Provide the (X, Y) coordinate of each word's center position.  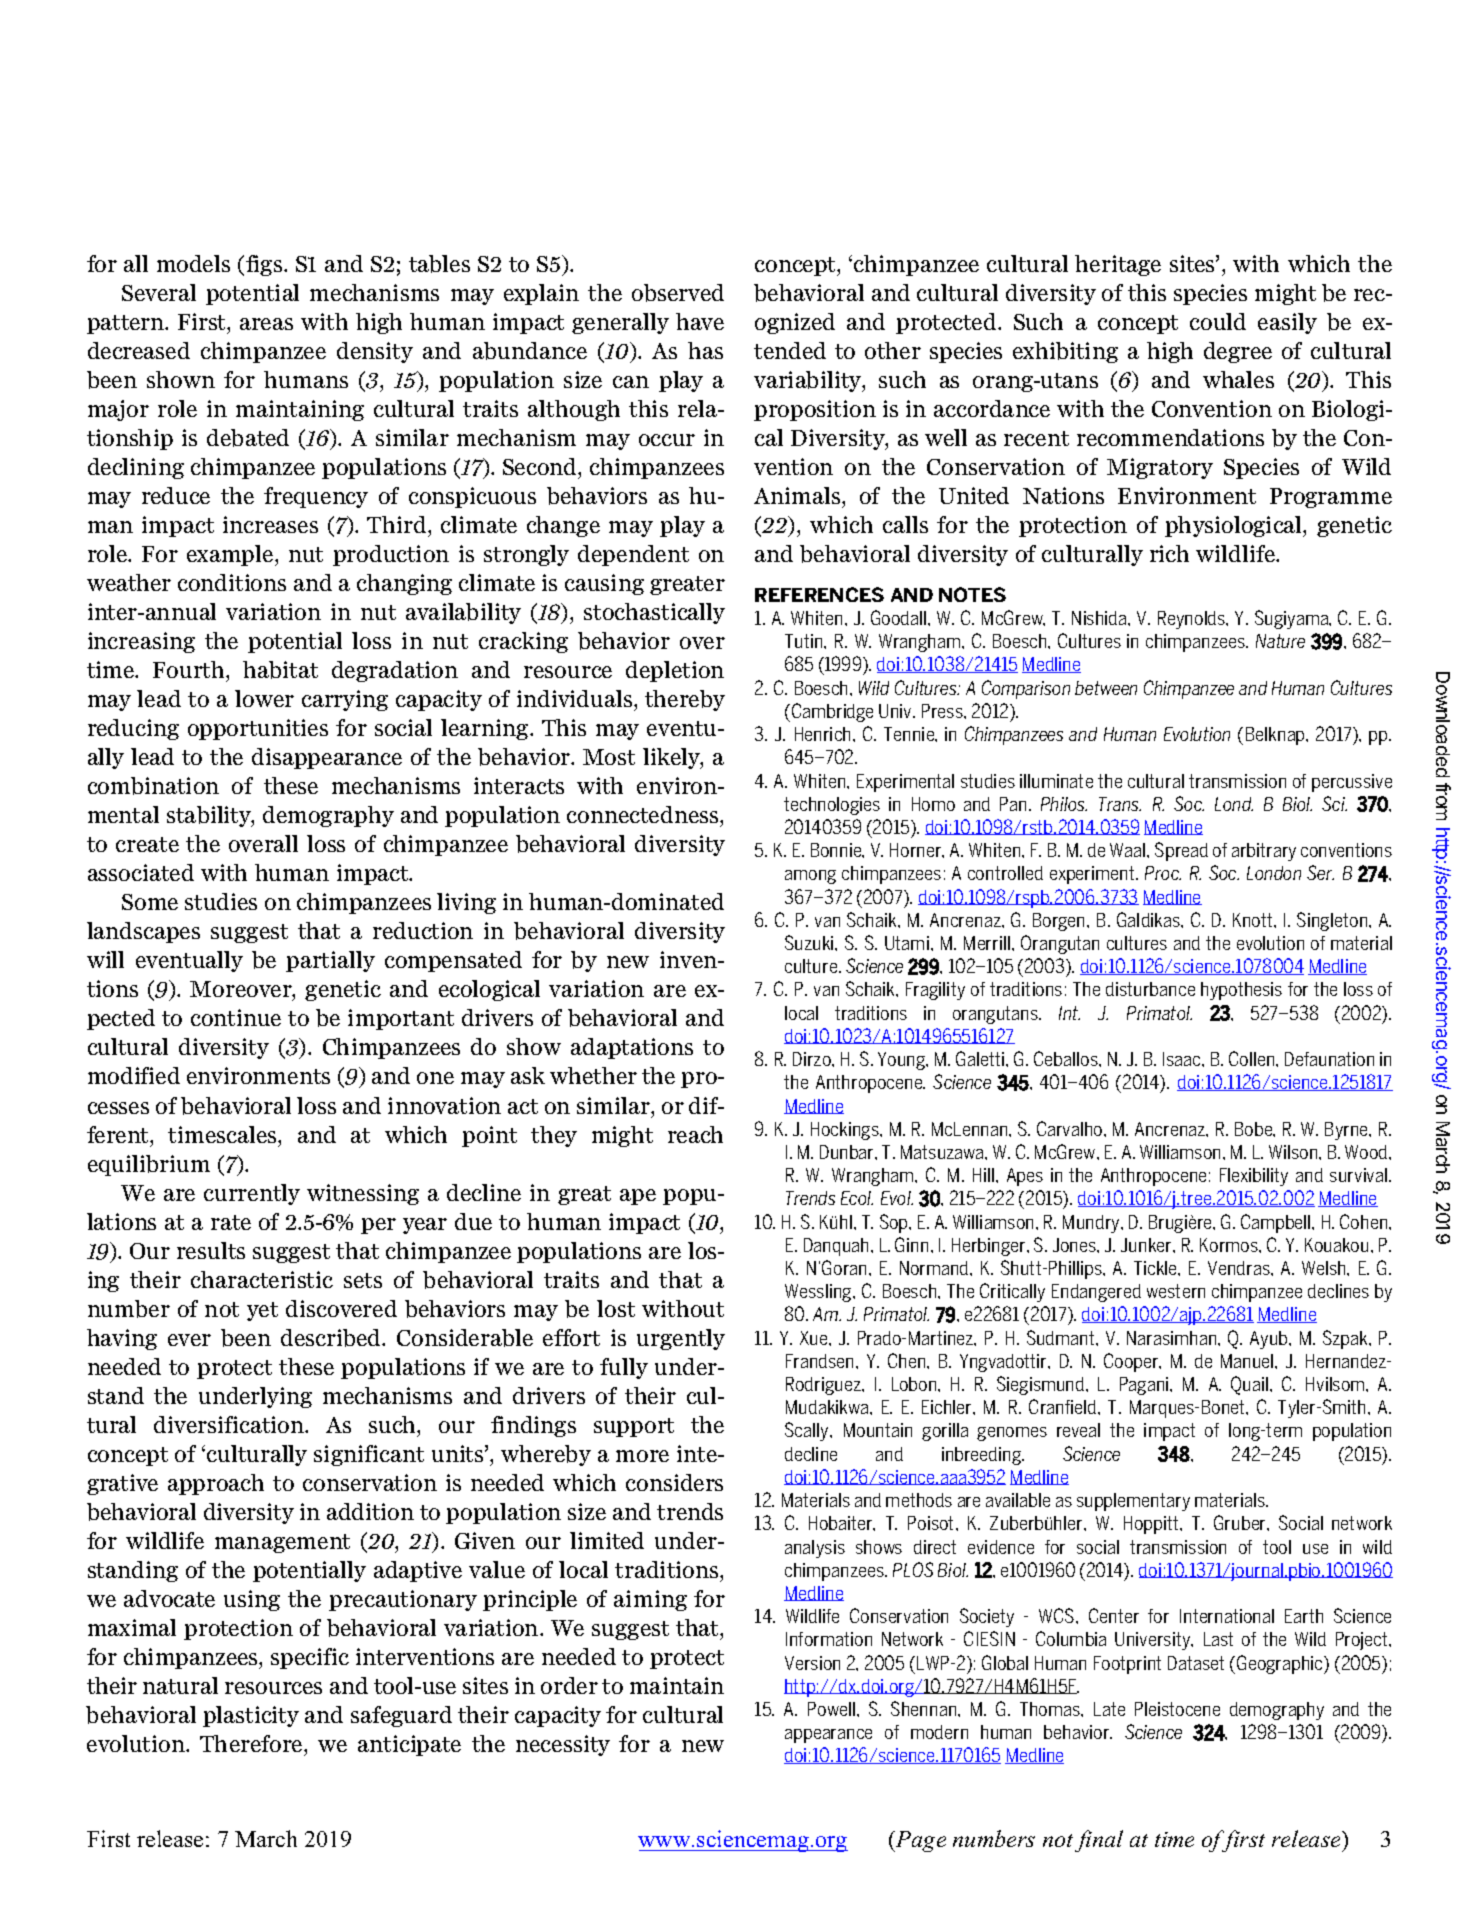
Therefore (252, 1743)
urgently (681, 1339)
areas (266, 324)
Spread (1181, 851)
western (1176, 1291)
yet (262, 1311)
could (1218, 321)
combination (153, 786)
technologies (832, 806)
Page (920, 1841)
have (700, 321)
